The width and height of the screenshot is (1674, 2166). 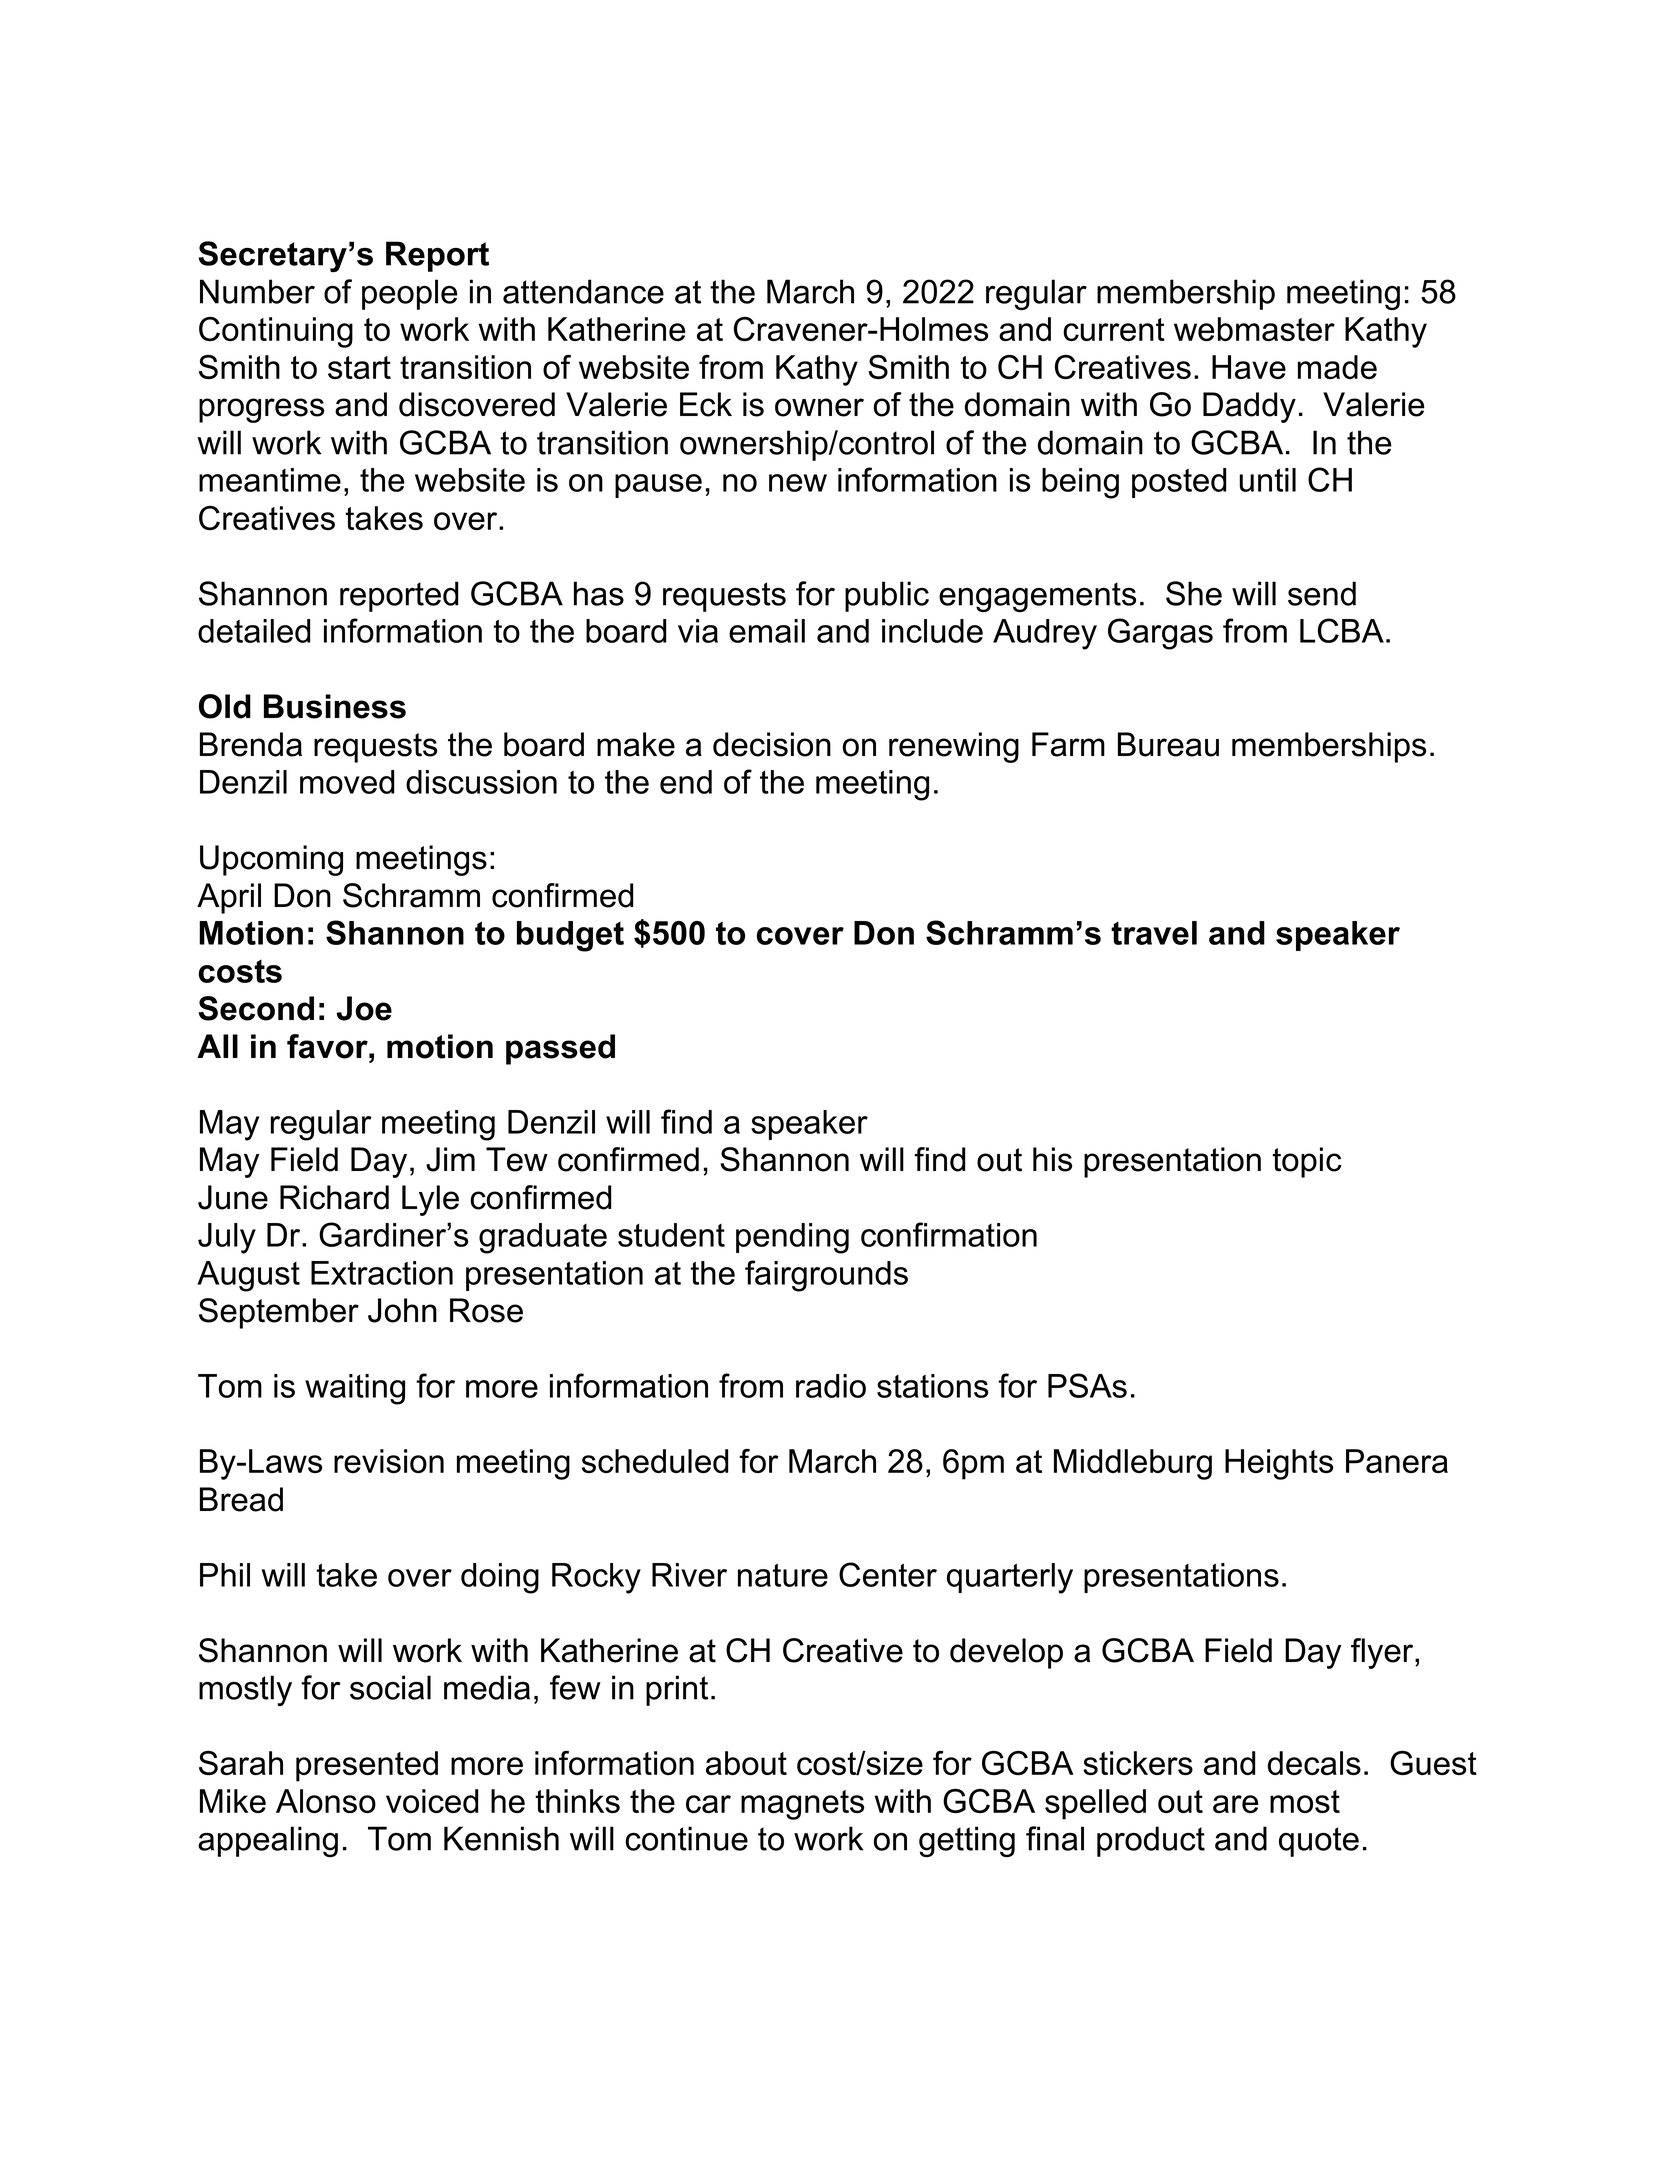 I want to click on Eck, so click(x=706, y=404).
